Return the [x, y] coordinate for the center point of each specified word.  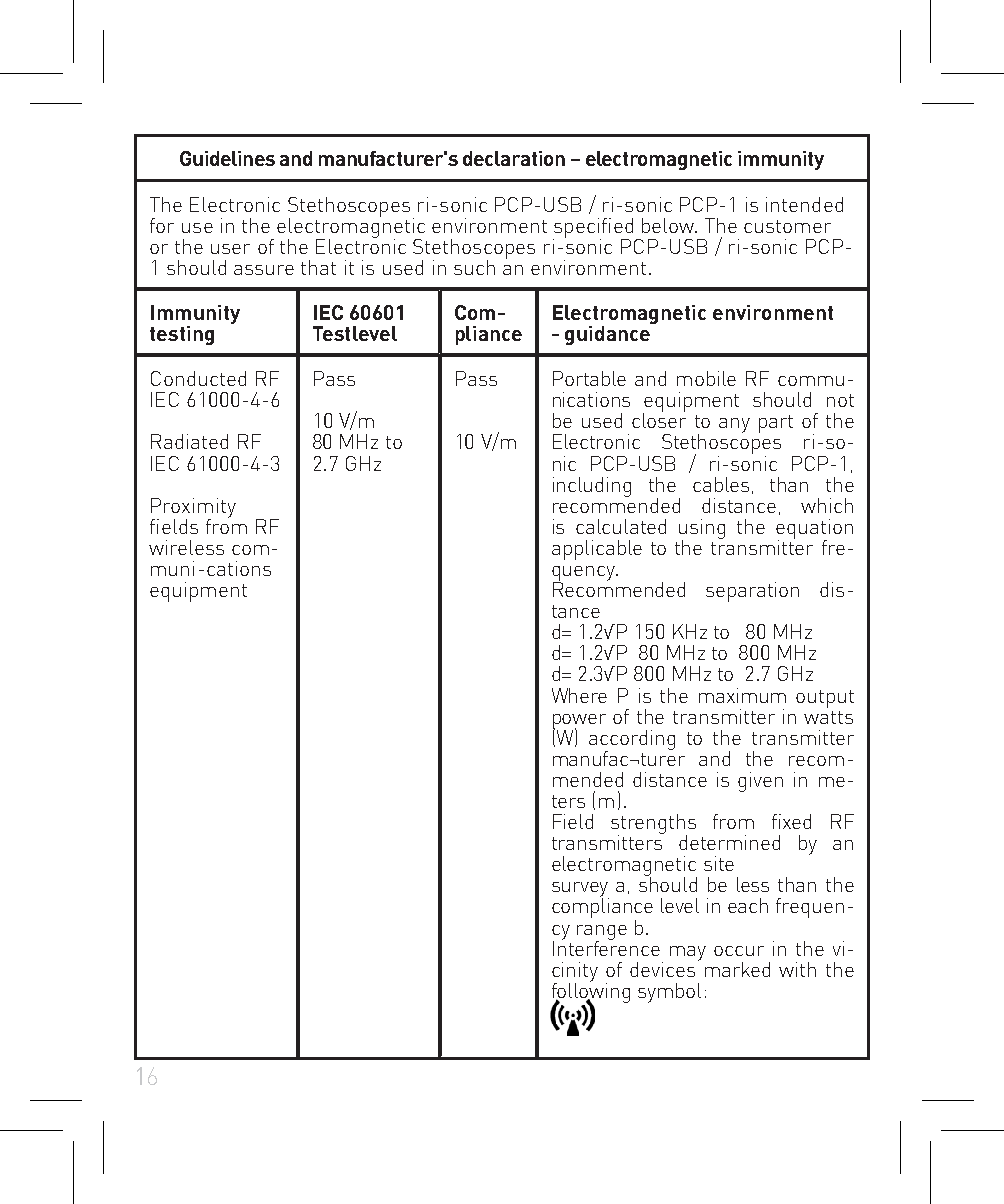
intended [804, 204]
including [592, 487]
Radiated [189, 441]
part [776, 424]
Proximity [193, 509]
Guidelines [227, 158]
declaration [514, 158]
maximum [742, 695]
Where [579, 695]
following [591, 992]
